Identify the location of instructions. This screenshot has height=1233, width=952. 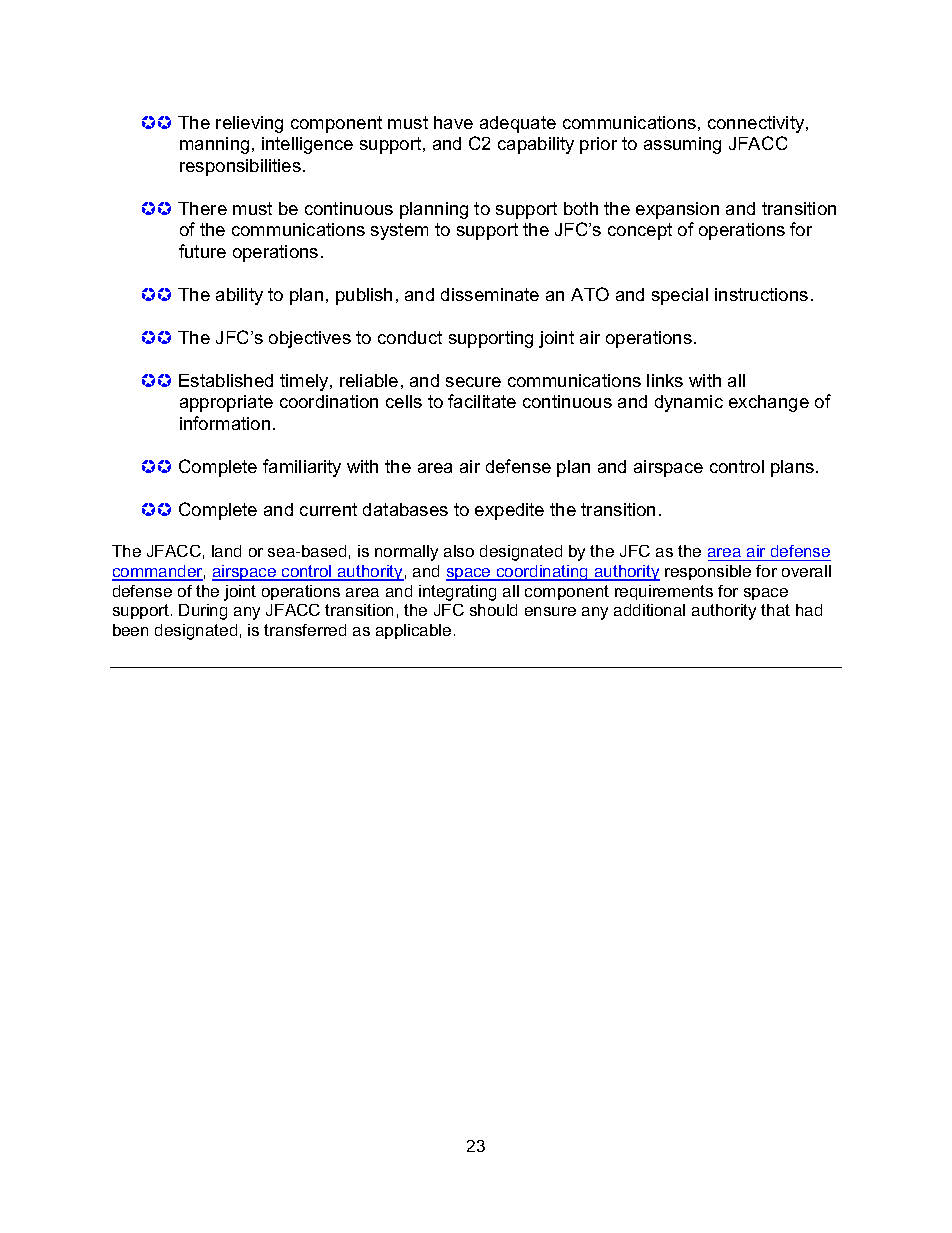
(761, 294).
